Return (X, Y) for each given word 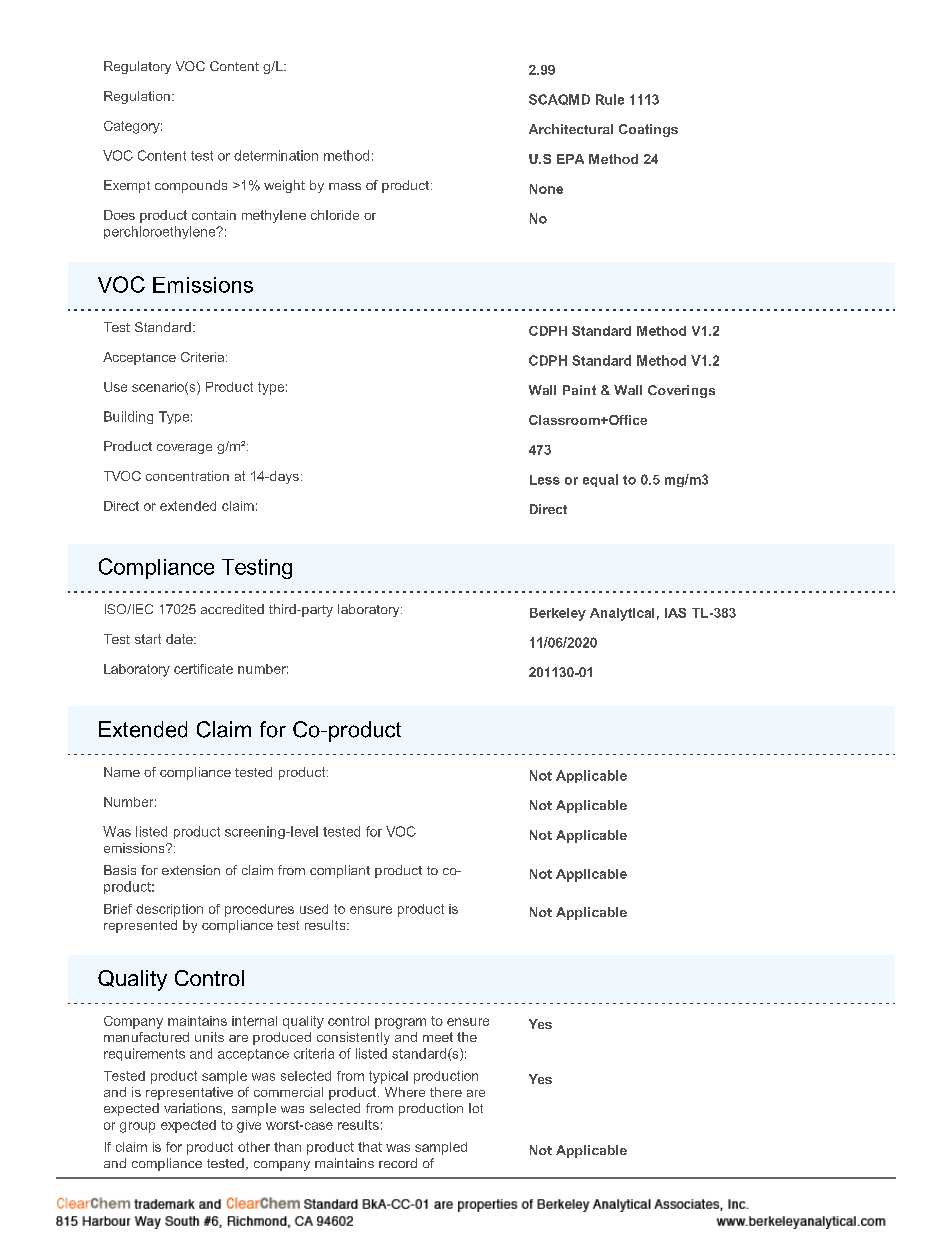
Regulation (137, 97)
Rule (610, 99)
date (180, 639)
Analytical (622, 614)
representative (189, 1093)
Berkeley (558, 614)
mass (345, 186)
